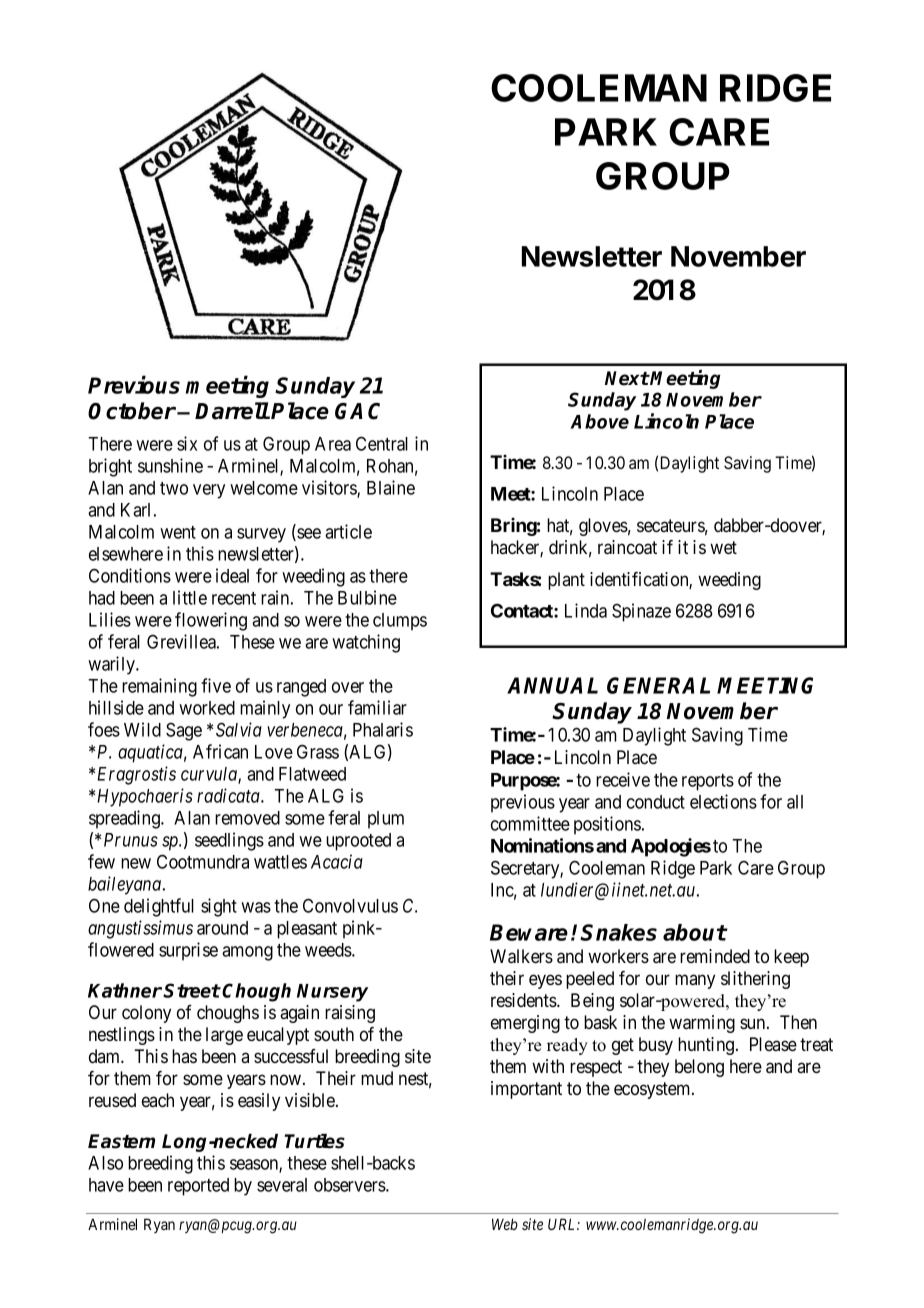 Image resolution: width=924 pixels, height=1308 pixels. I want to click on GENERAL, so click(658, 685).
